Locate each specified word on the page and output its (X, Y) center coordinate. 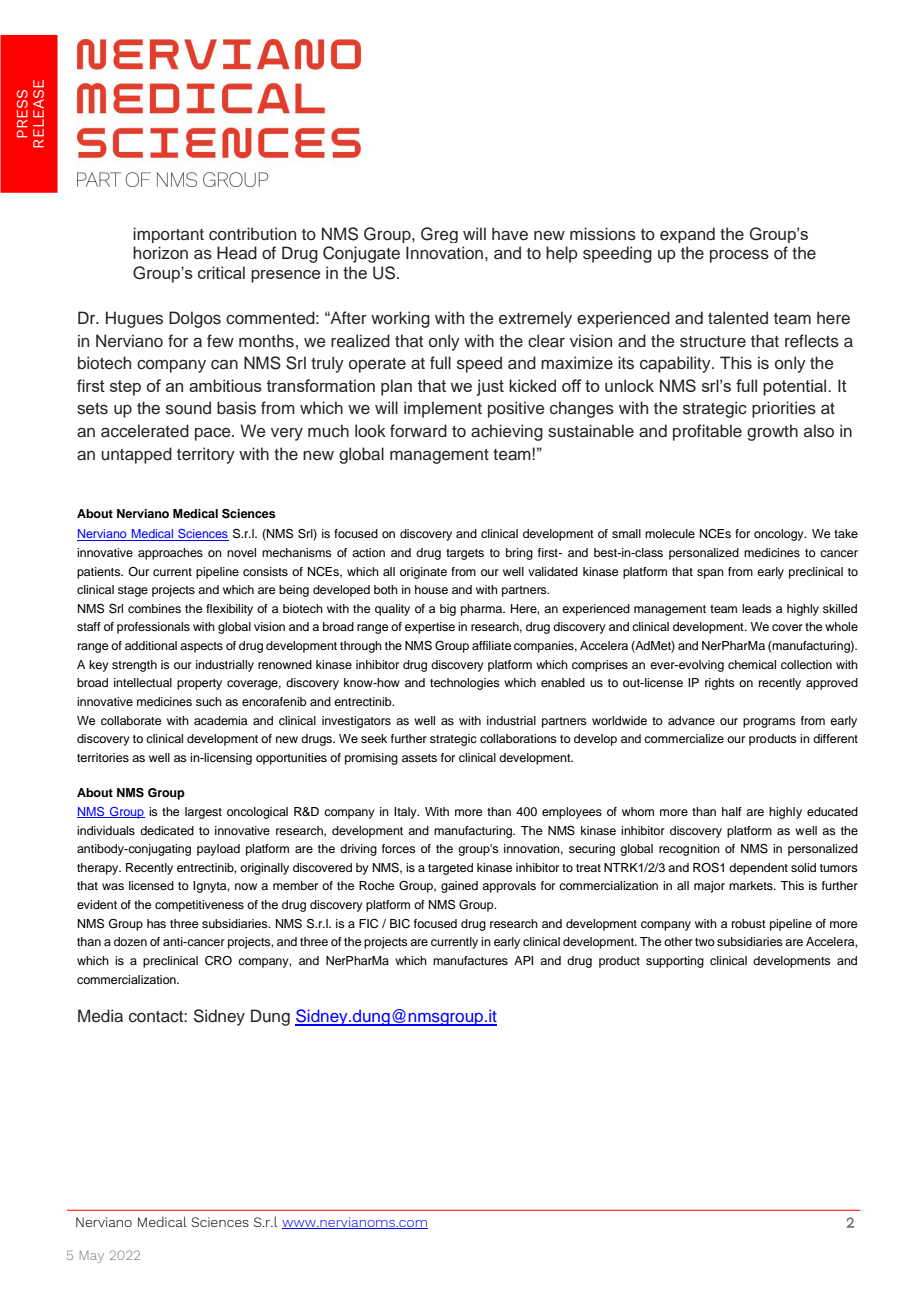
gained (459, 887)
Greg (439, 235)
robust (749, 923)
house (431, 589)
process (739, 256)
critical (221, 272)
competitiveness (199, 906)
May (92, 1257)
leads (757, 608)
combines (154, 608)
